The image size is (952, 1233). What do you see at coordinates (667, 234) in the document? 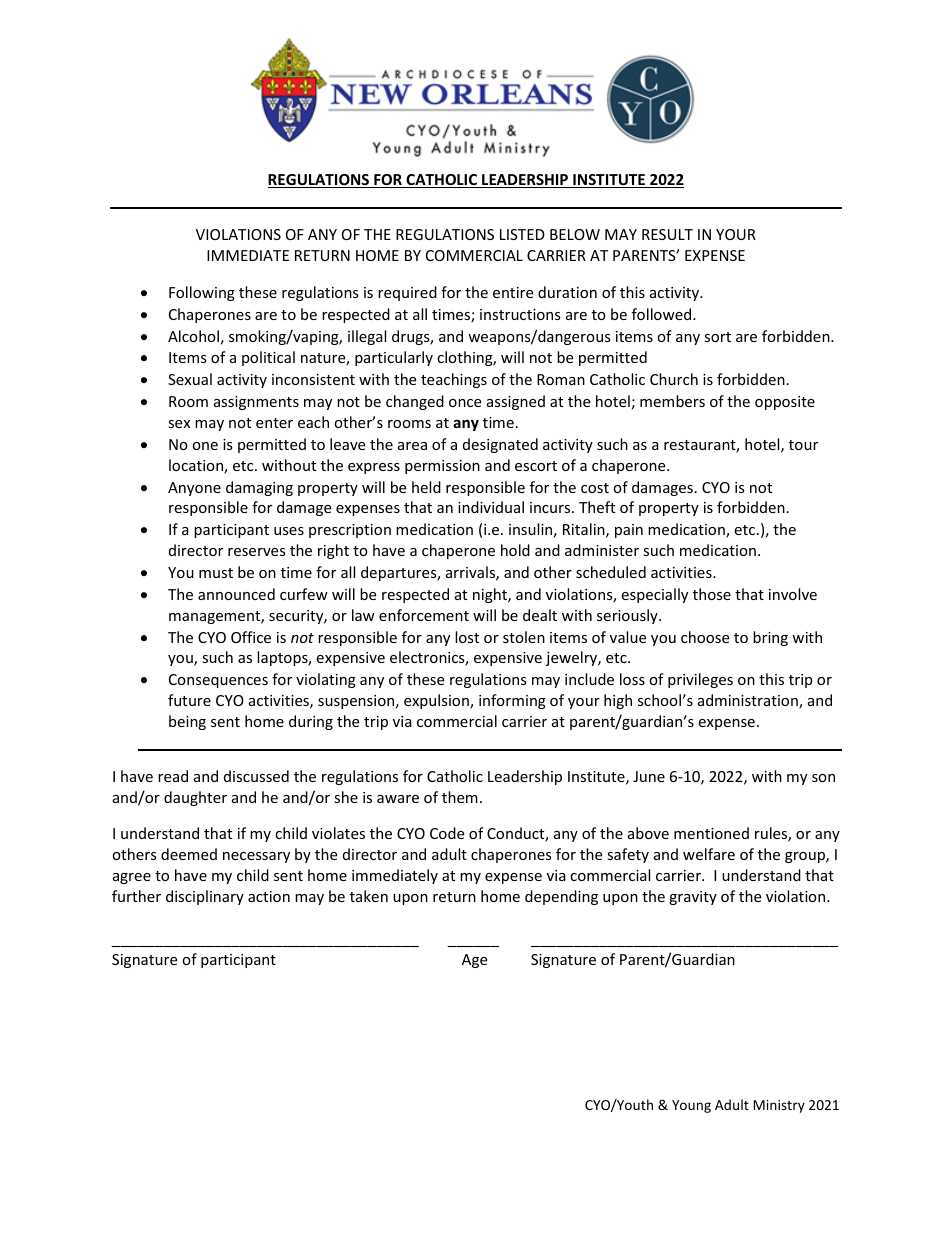
I see `RESULT` at bounding box center [667, 234].
